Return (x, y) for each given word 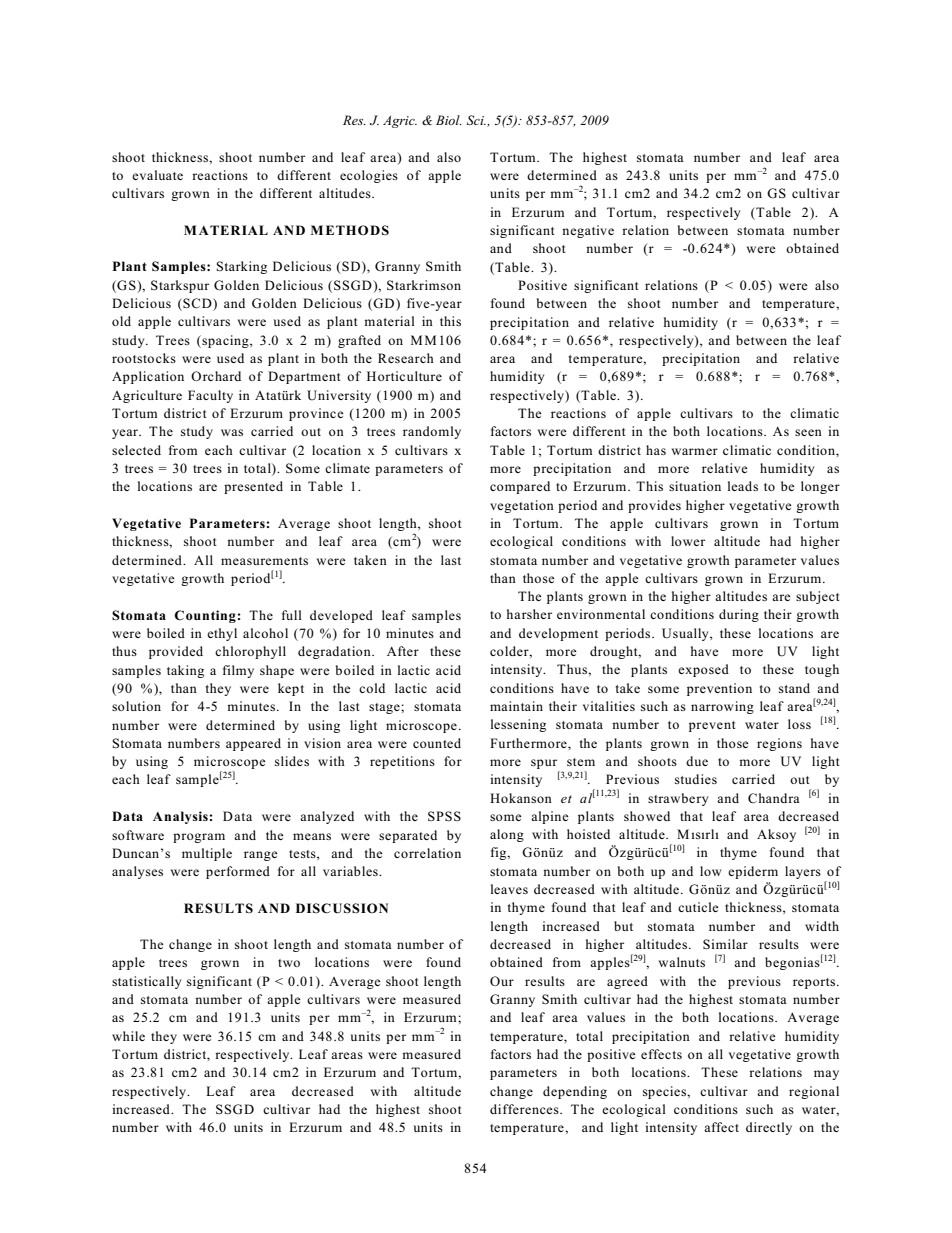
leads (743, 486)
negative (588, 231)
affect (721, 1127)
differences (525, 1109)
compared (520, 487)
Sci (476, 120)
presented (253, 487)
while (128, 1036)
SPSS (444, 816)
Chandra (774, 798)
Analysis (181, 817)
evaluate (157, 175)
